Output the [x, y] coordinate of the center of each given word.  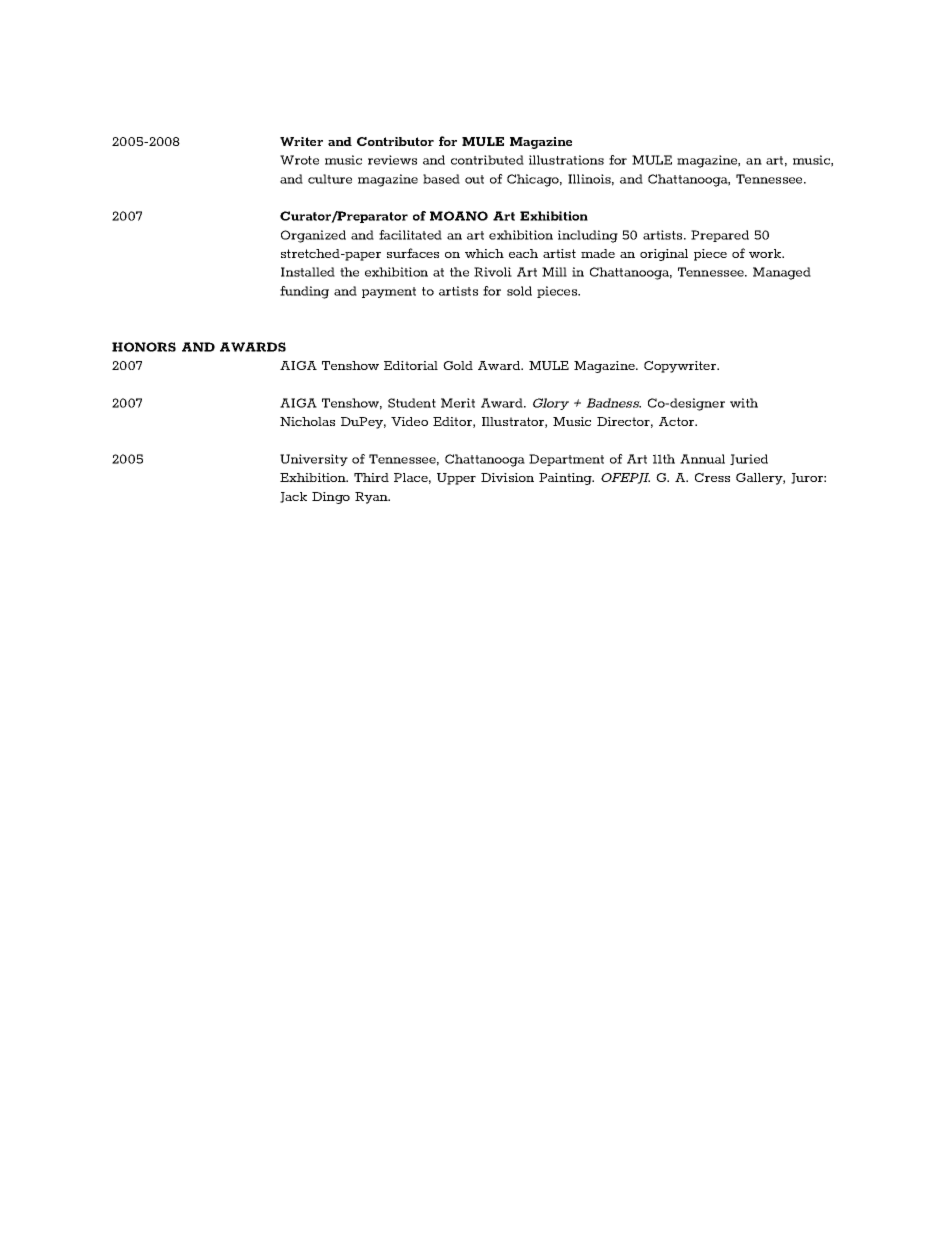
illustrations [566, 160]
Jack [293, 497]
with [744, 403]
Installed [308, 272]
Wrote [299, 160]
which [484, 253]
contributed [487, 160]
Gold [458, 365]
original [664, 255]
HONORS [144, 347]
